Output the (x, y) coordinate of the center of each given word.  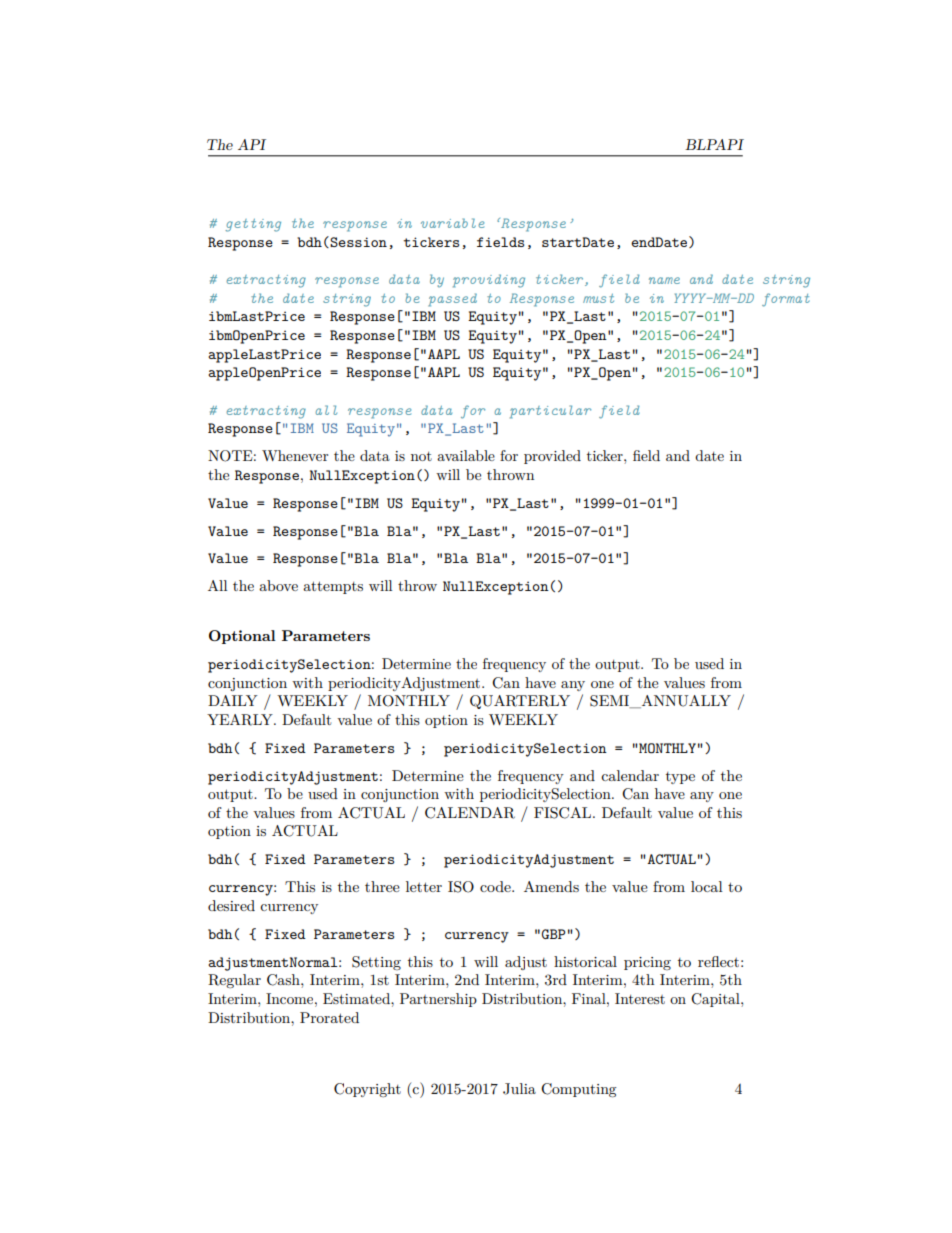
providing (489, 281)
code (496, 886)
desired (231, 905)
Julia (519, 1089)
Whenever (295, 455)
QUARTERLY (520, 702)
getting (253, 225)
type (680, 778)
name (664, 280)
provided (552, 457)
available (466, 455)
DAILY (233, 700)
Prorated (329, 1017)
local (707, 886)
